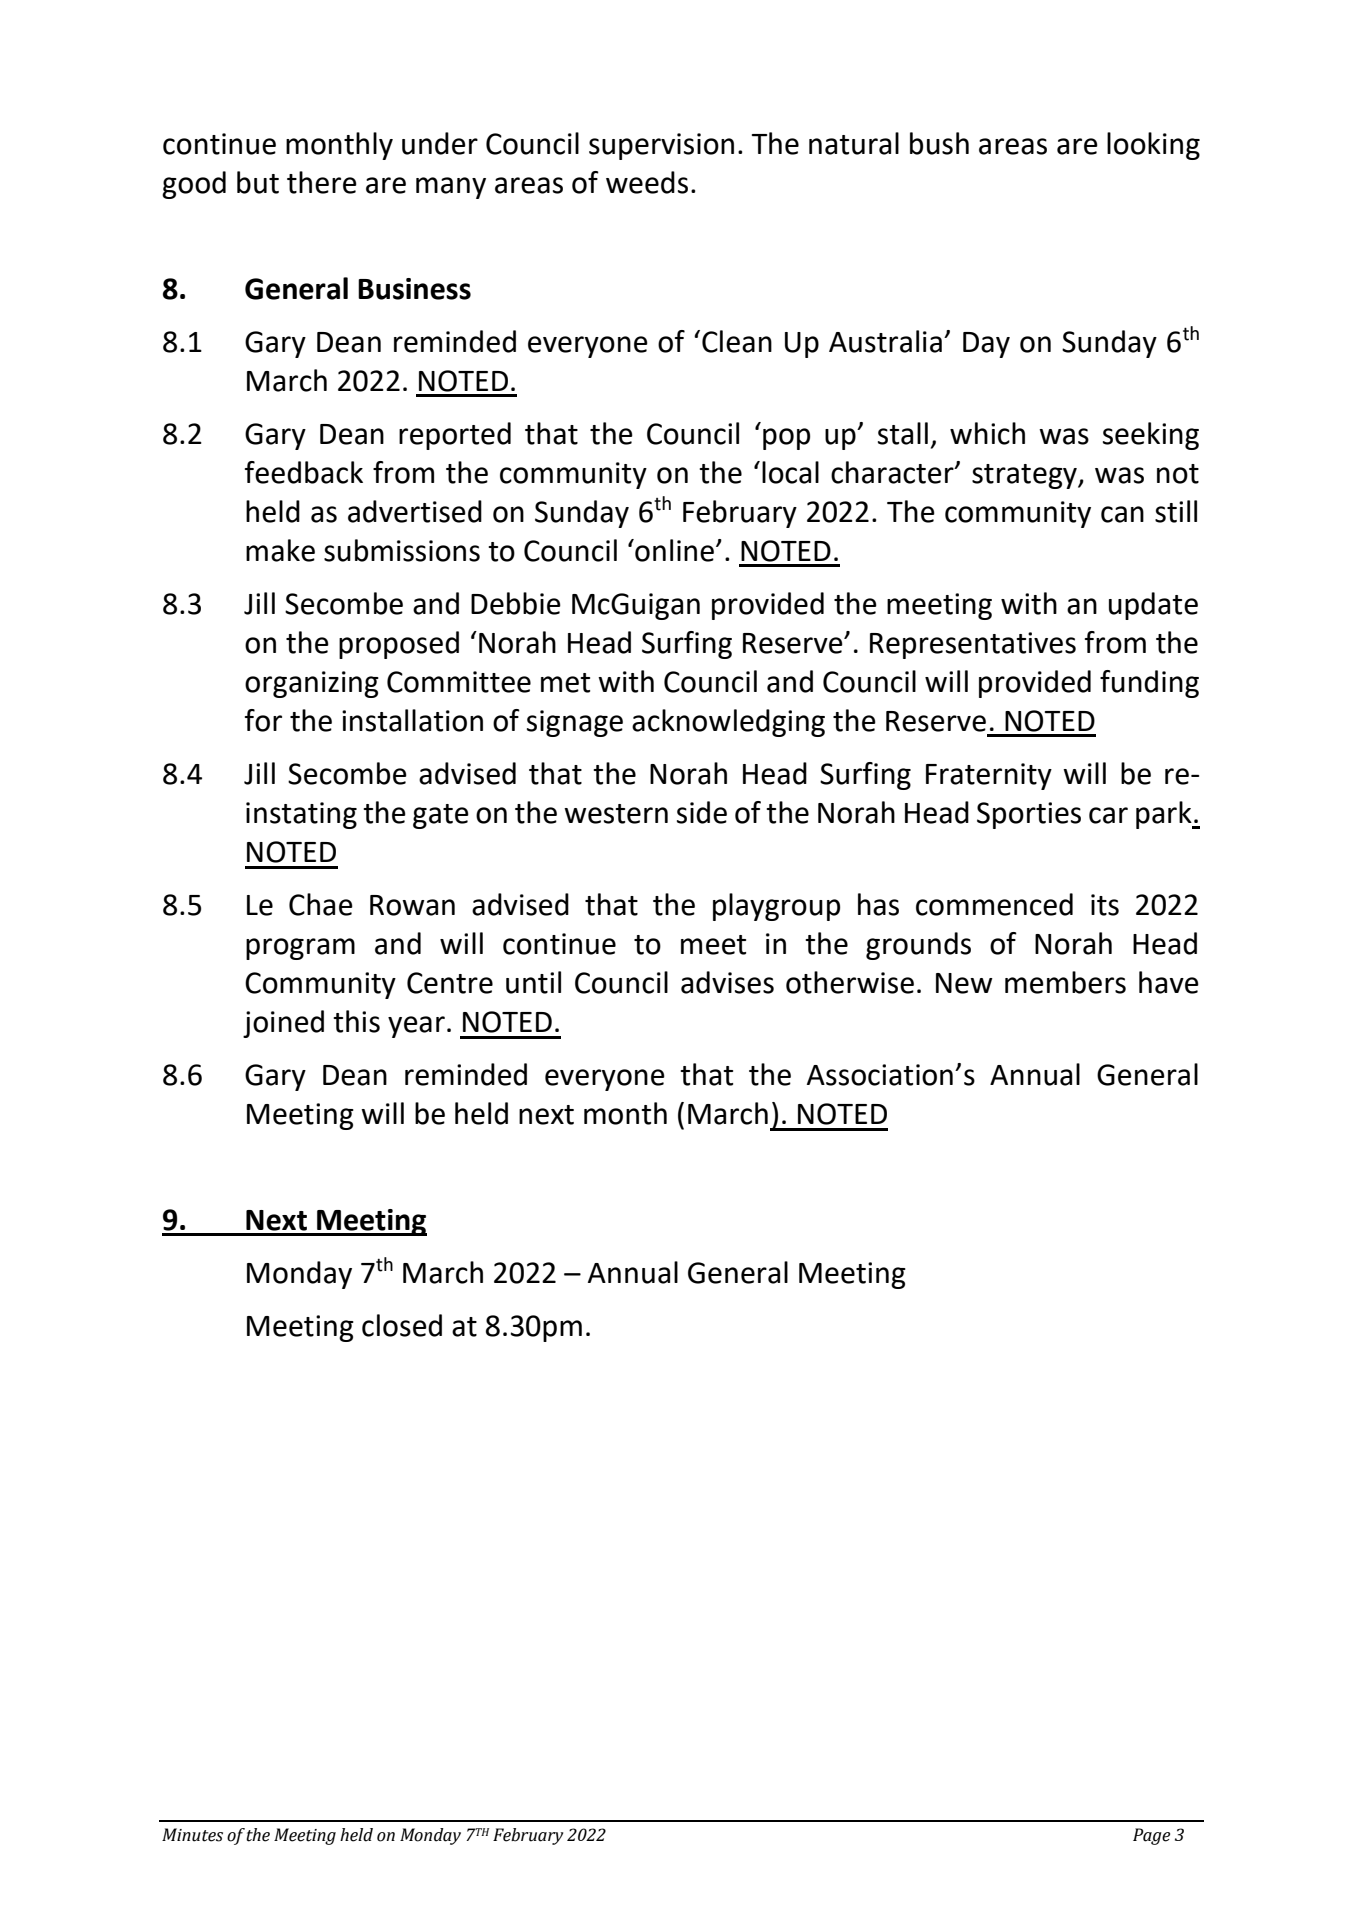  What do you see at coordinates (280, 550) in the screenshot?
I see `make` at bounding box center [280, 550].
